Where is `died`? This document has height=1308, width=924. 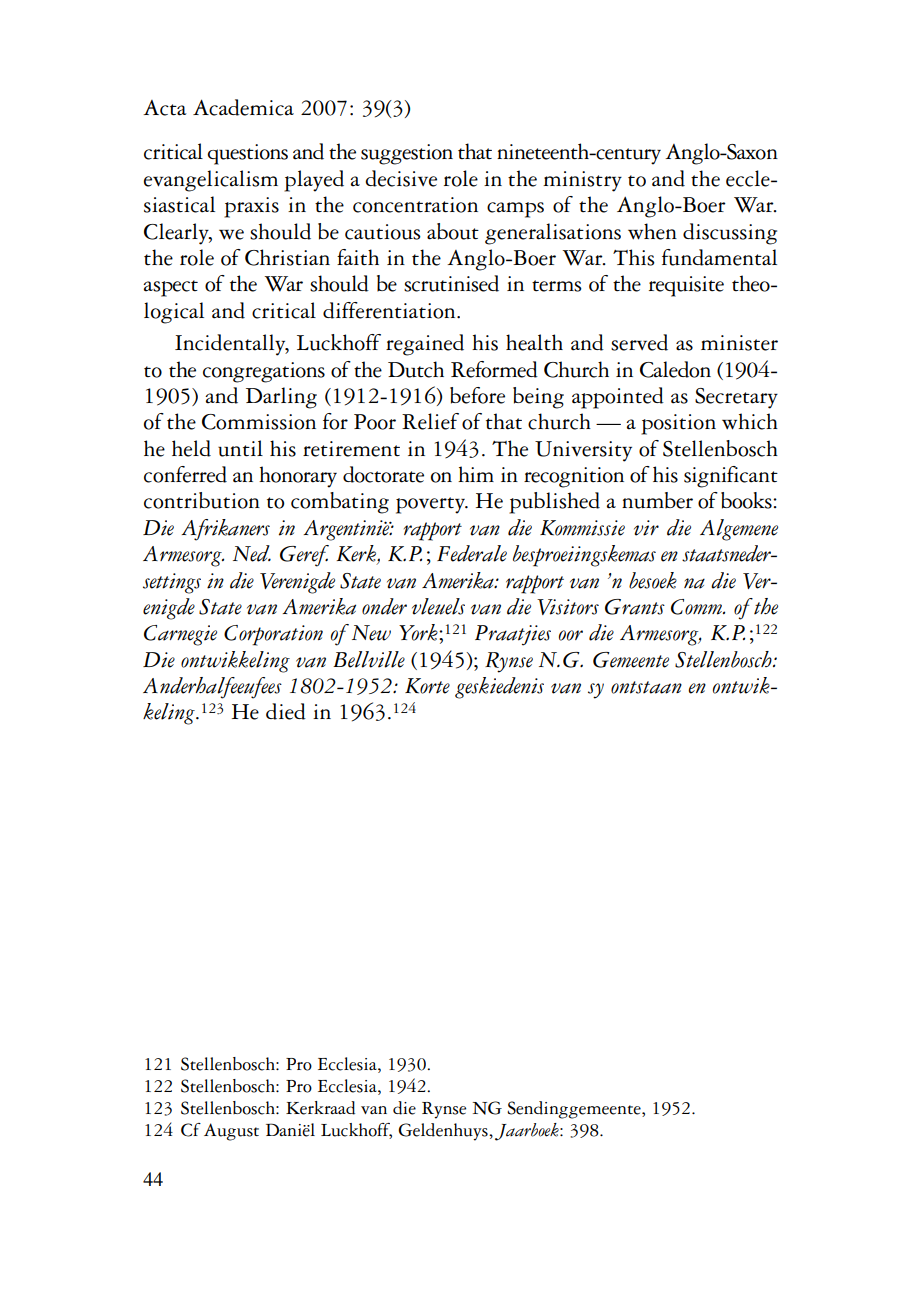 died is located at coordinates (286, 711).
